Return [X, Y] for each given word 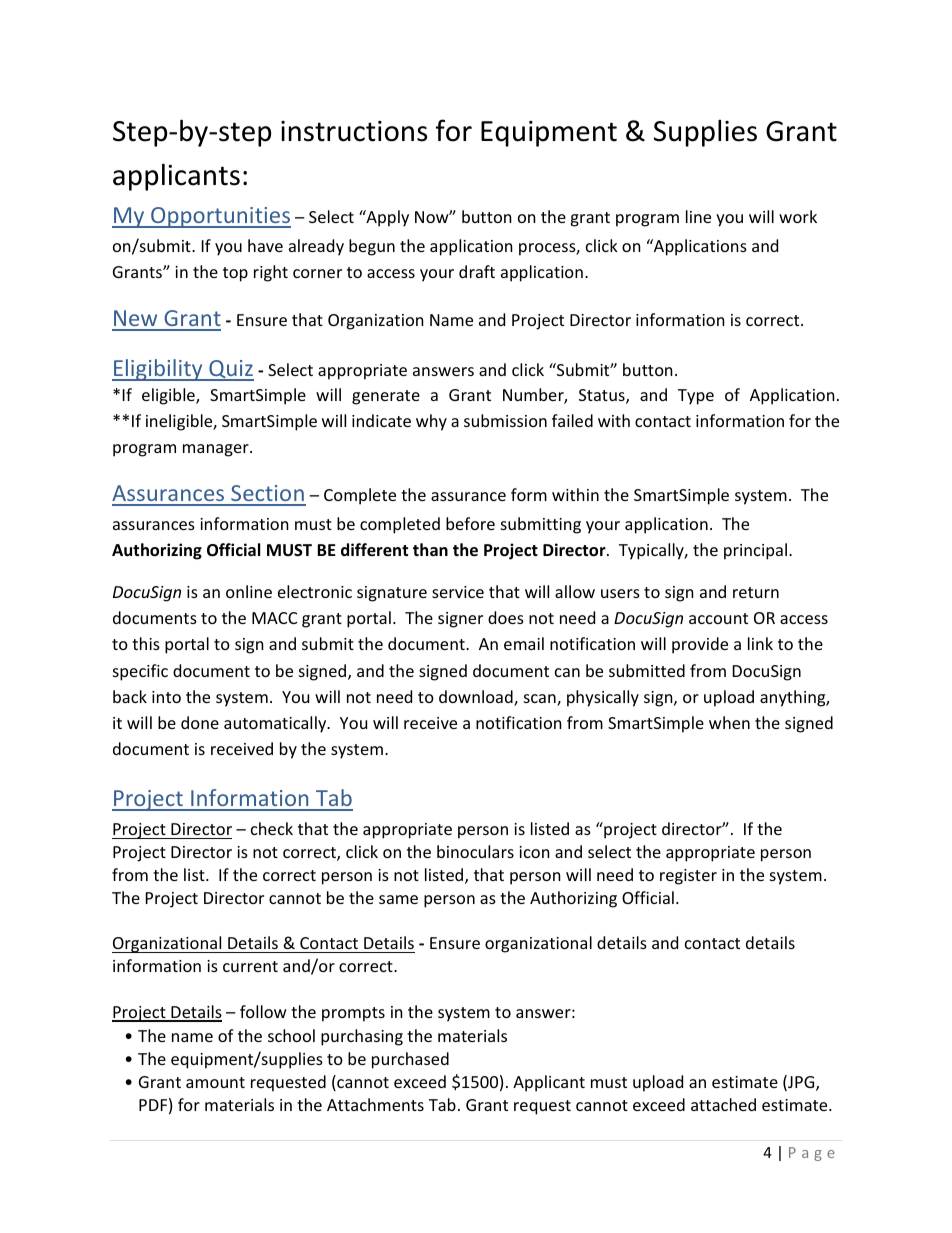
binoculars [475, 851]
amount [215, 1082]
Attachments [375, 1104]
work [798, 216]
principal [757, 551]
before [470, 523]
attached [723, 1104]
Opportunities [220, 217]
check [272, 828]
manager [217, 450]
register [688, 877]
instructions [354, 131]
